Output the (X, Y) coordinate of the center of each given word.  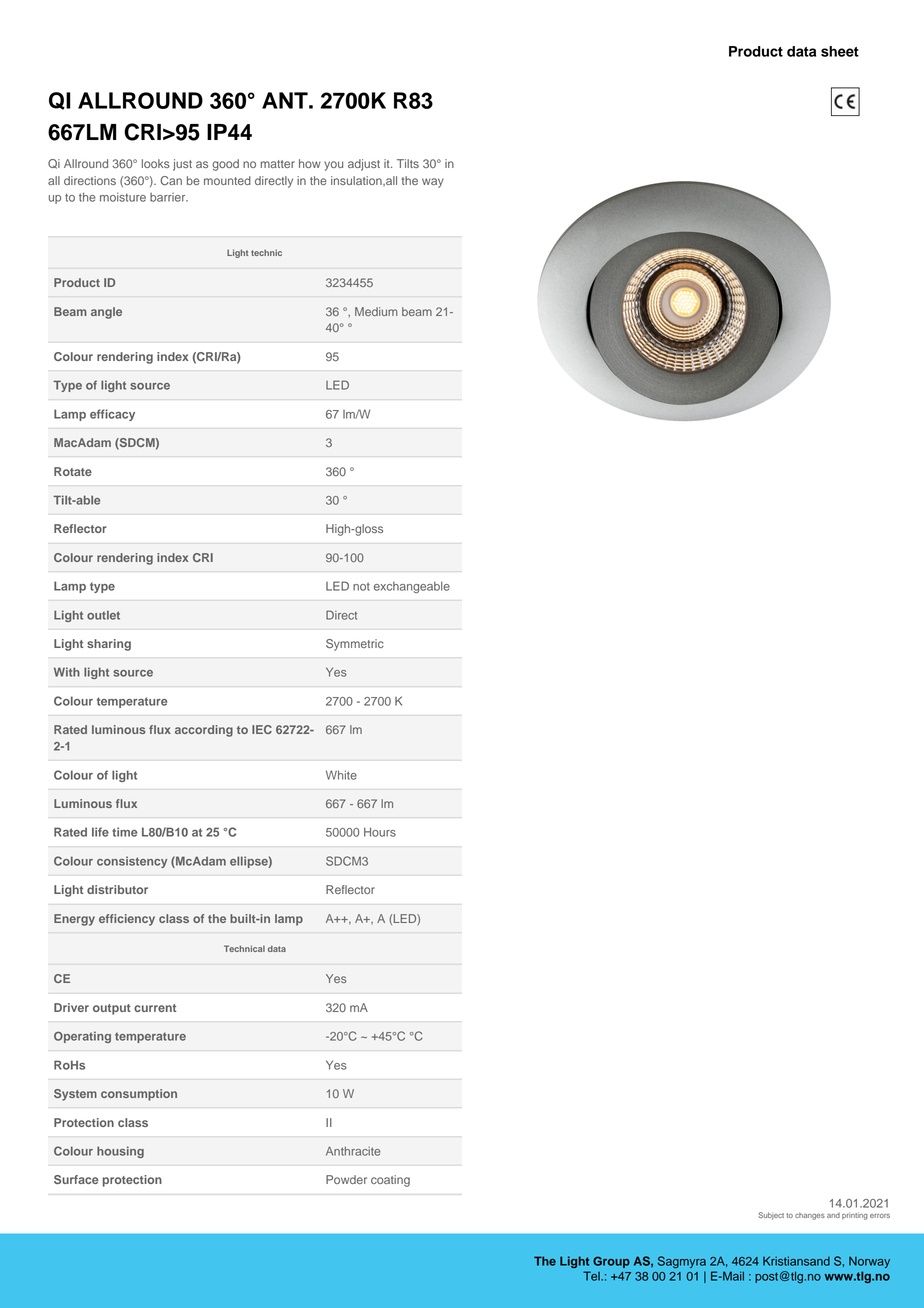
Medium (376, 311)
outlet (103, 615)
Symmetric (355, 645)
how (310, 163)
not (361, 586)
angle (106, 313)
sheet (840, 51)
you (333, 166)
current (155, 1008)
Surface (76, 1179)
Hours (380, 832)
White (341, 775)
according (204, 731)
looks (156, 163)
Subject (771, 1216)
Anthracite (353, 1151)
